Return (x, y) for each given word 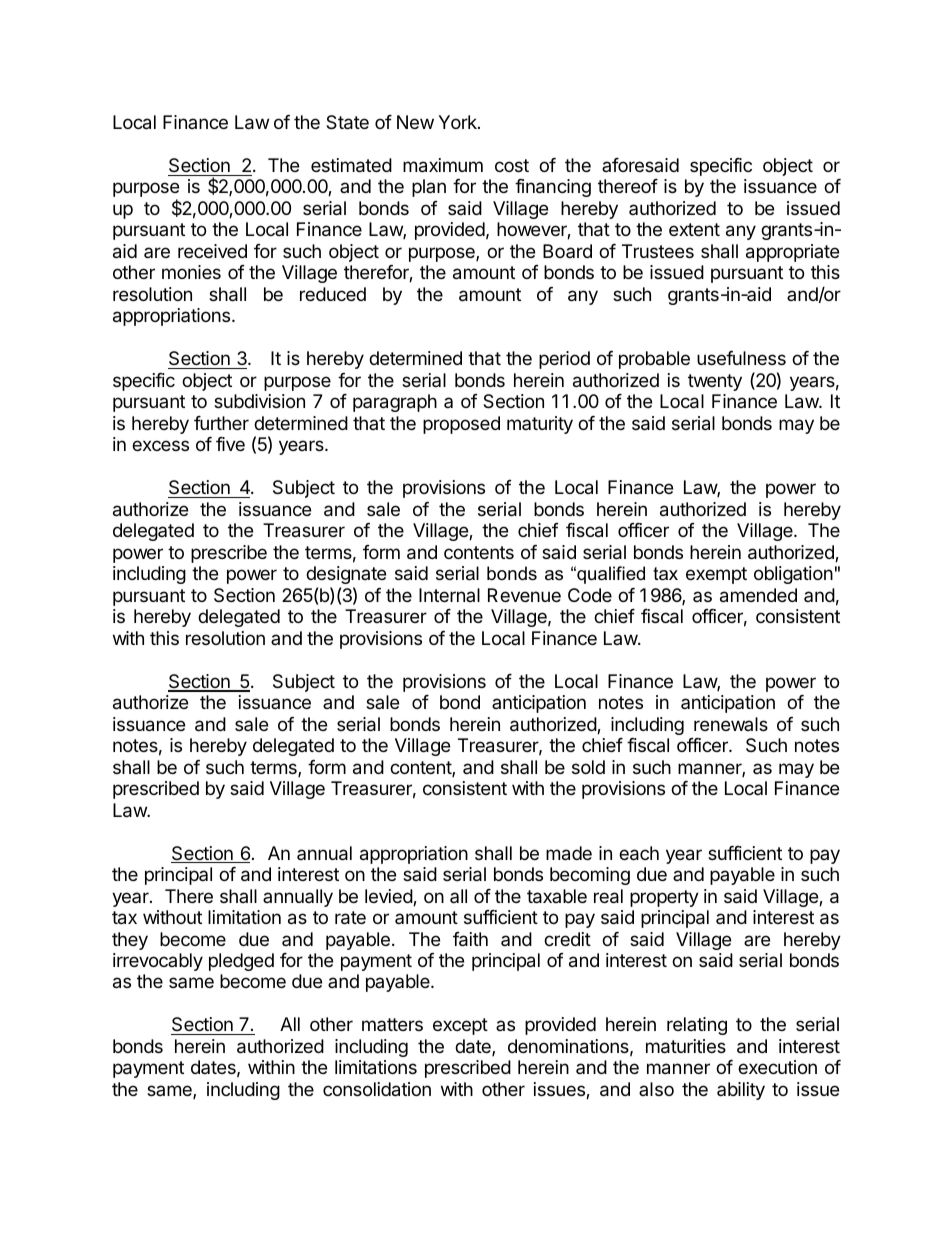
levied (389, 897)
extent (694, 229)
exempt (716, 575)
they (130, 941)
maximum (443, 165)
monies (191, 272)
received (212, 251)
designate (346, 575)
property (664, 898)
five (230, 444)
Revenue (524, 595)
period (564, 360)
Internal (449, 595)
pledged (241, 962)
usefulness (741, 358)
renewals (731, 724)
